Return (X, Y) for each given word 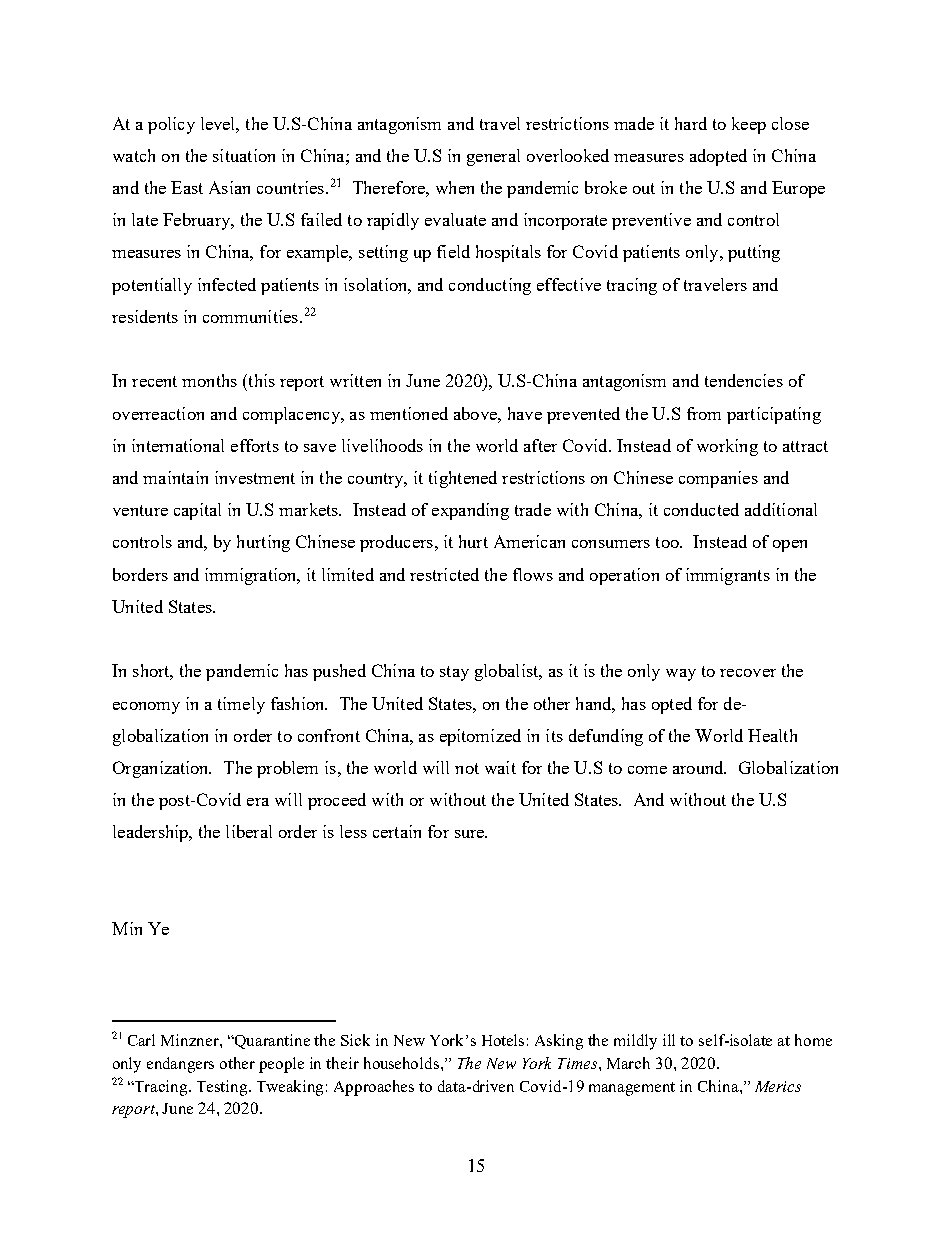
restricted (444, 574)
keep (749, 125)
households (403, 1063)
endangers (180, 1065)
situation (244, 155)
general (493, 157)
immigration (252, 576)
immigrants (728, 576)
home (813, 1040)
